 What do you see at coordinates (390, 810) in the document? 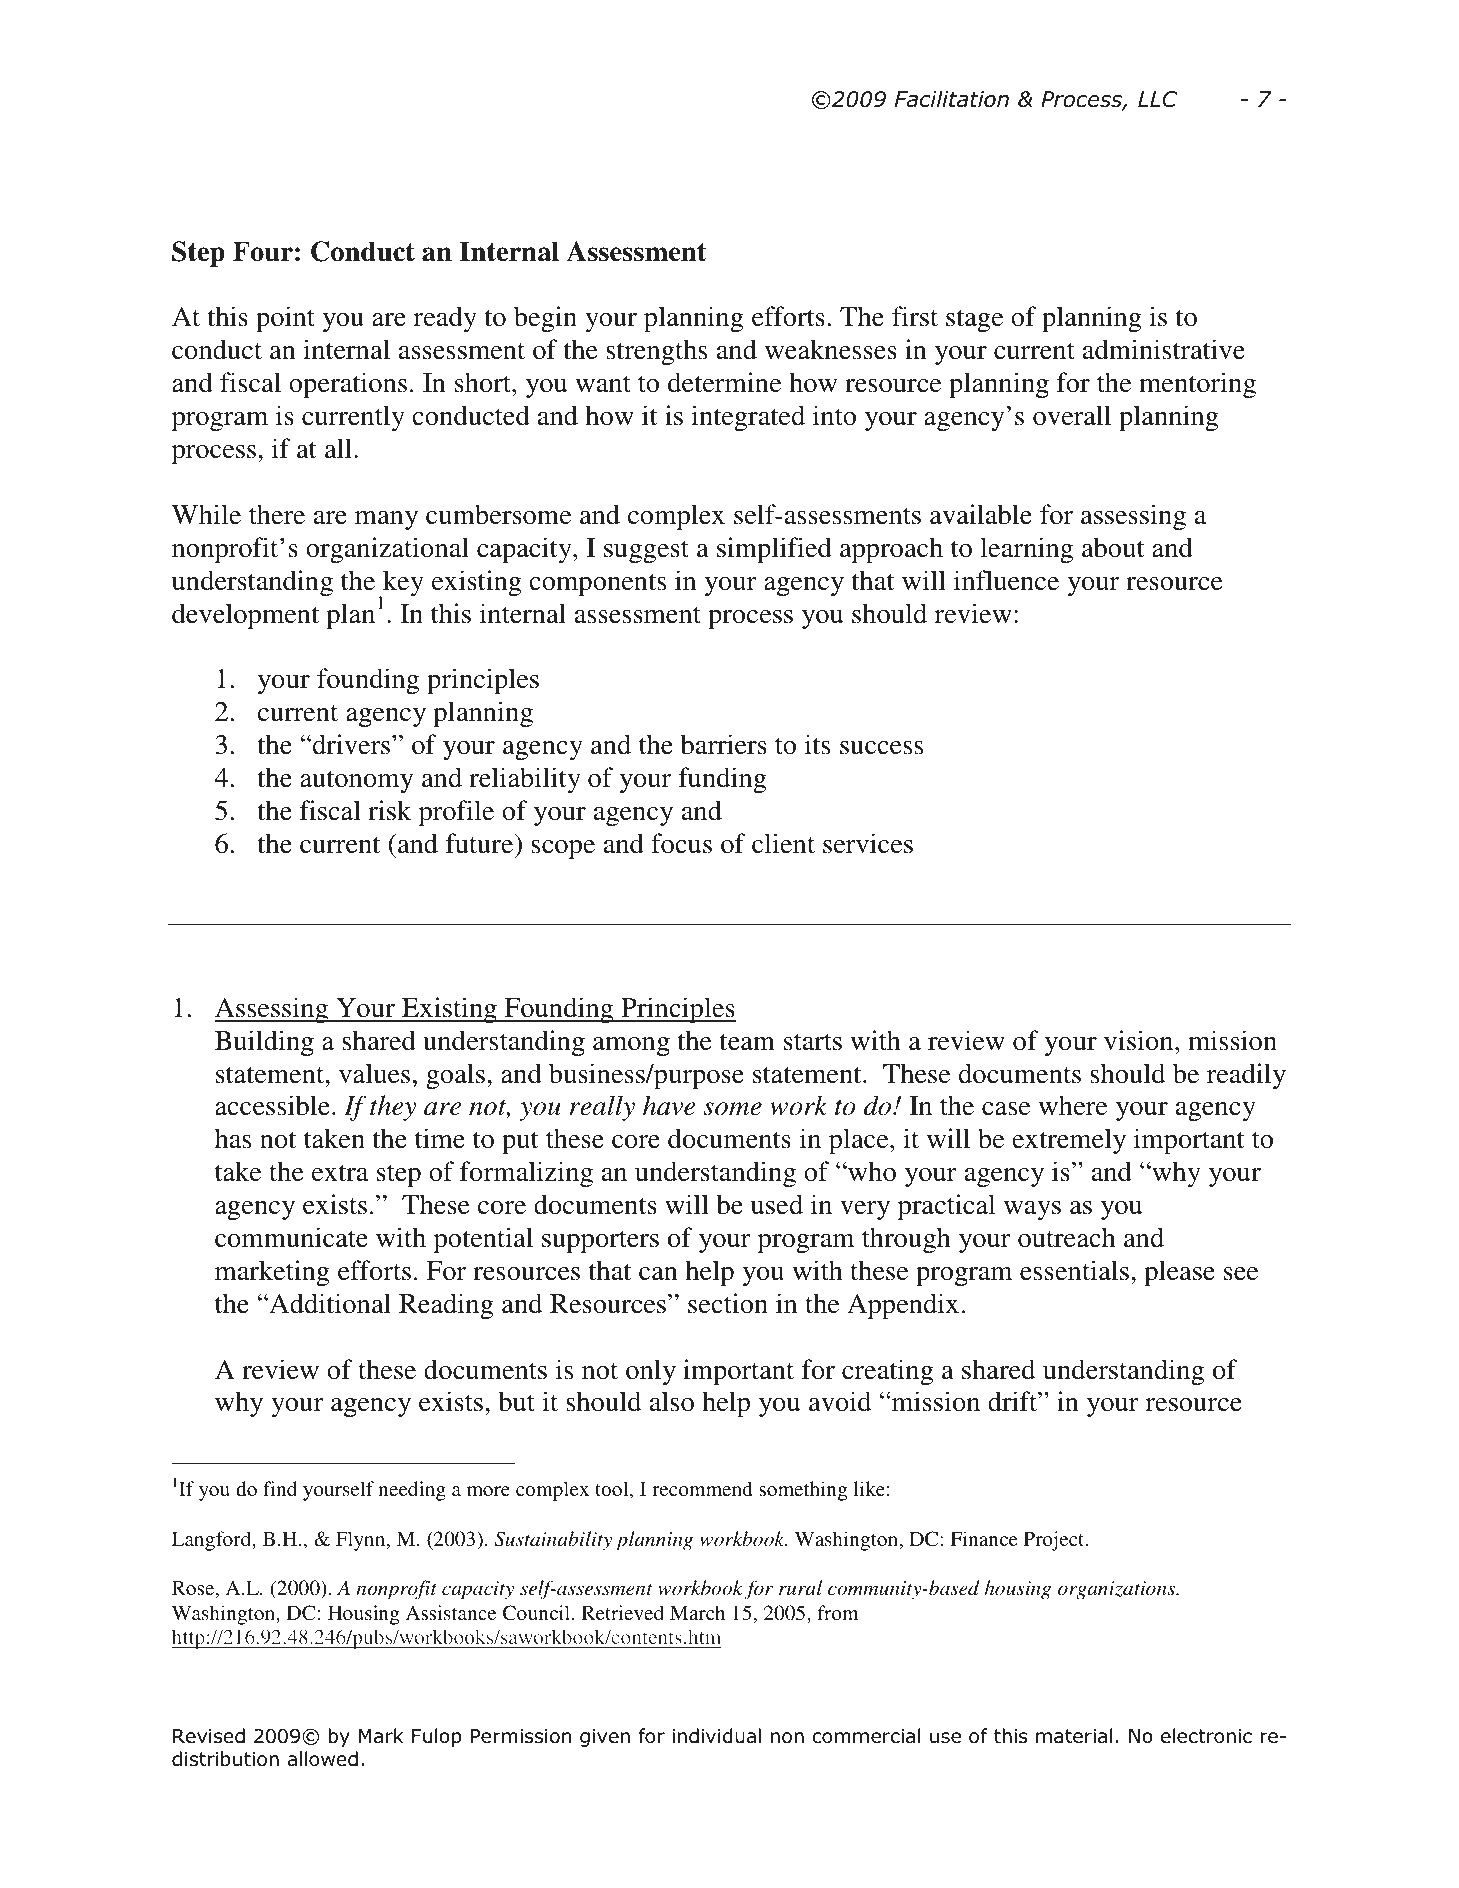
I see `risk` at bounding box center [390, 810].
